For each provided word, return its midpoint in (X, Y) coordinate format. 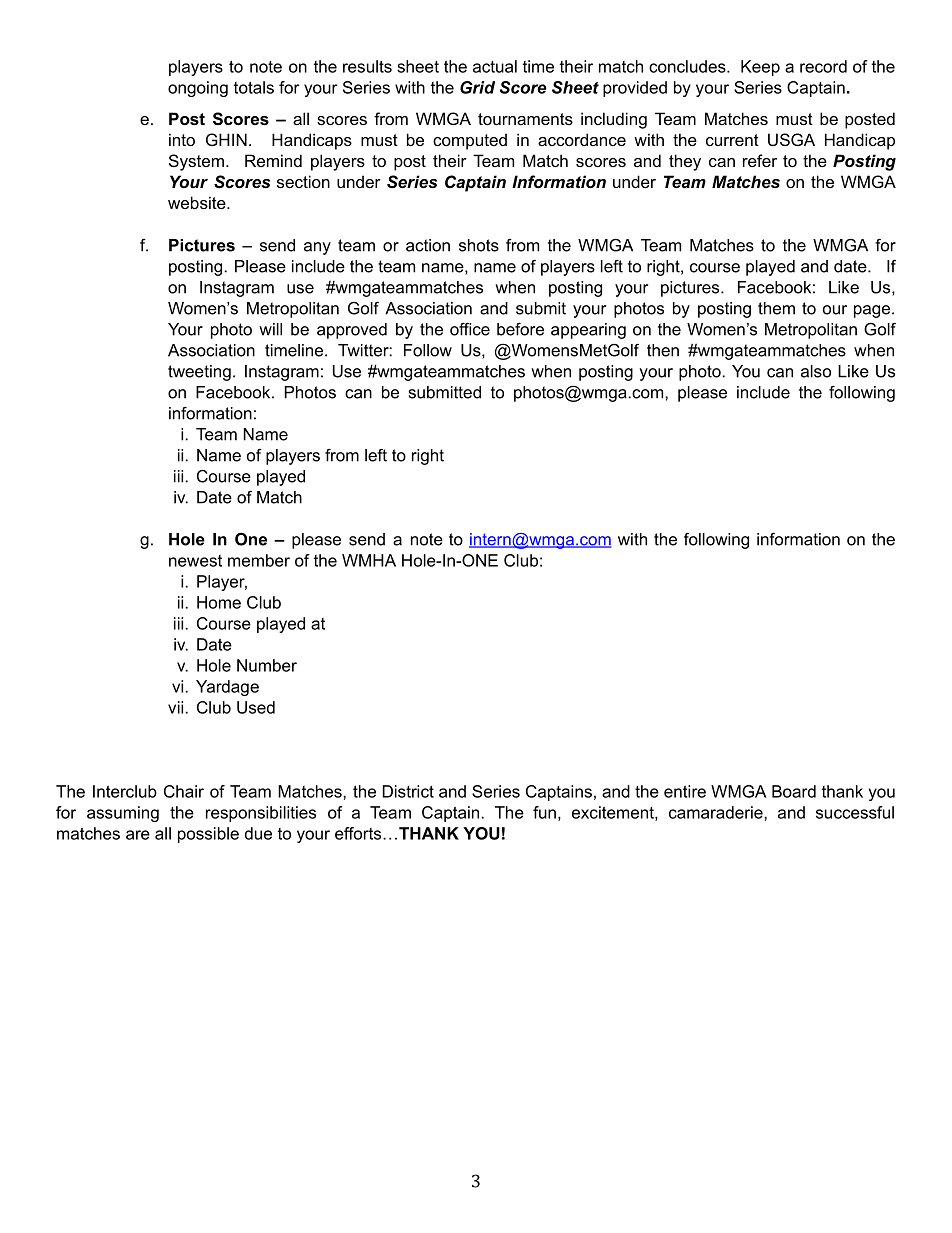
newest (195, 561)
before (520, 329)
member (259, 560)
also (816, 371)
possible (208, 835)
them (776, 308)
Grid (477, 87)
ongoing (198, 89)
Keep (760, 68)
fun (544, 812)
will (270, 329)
